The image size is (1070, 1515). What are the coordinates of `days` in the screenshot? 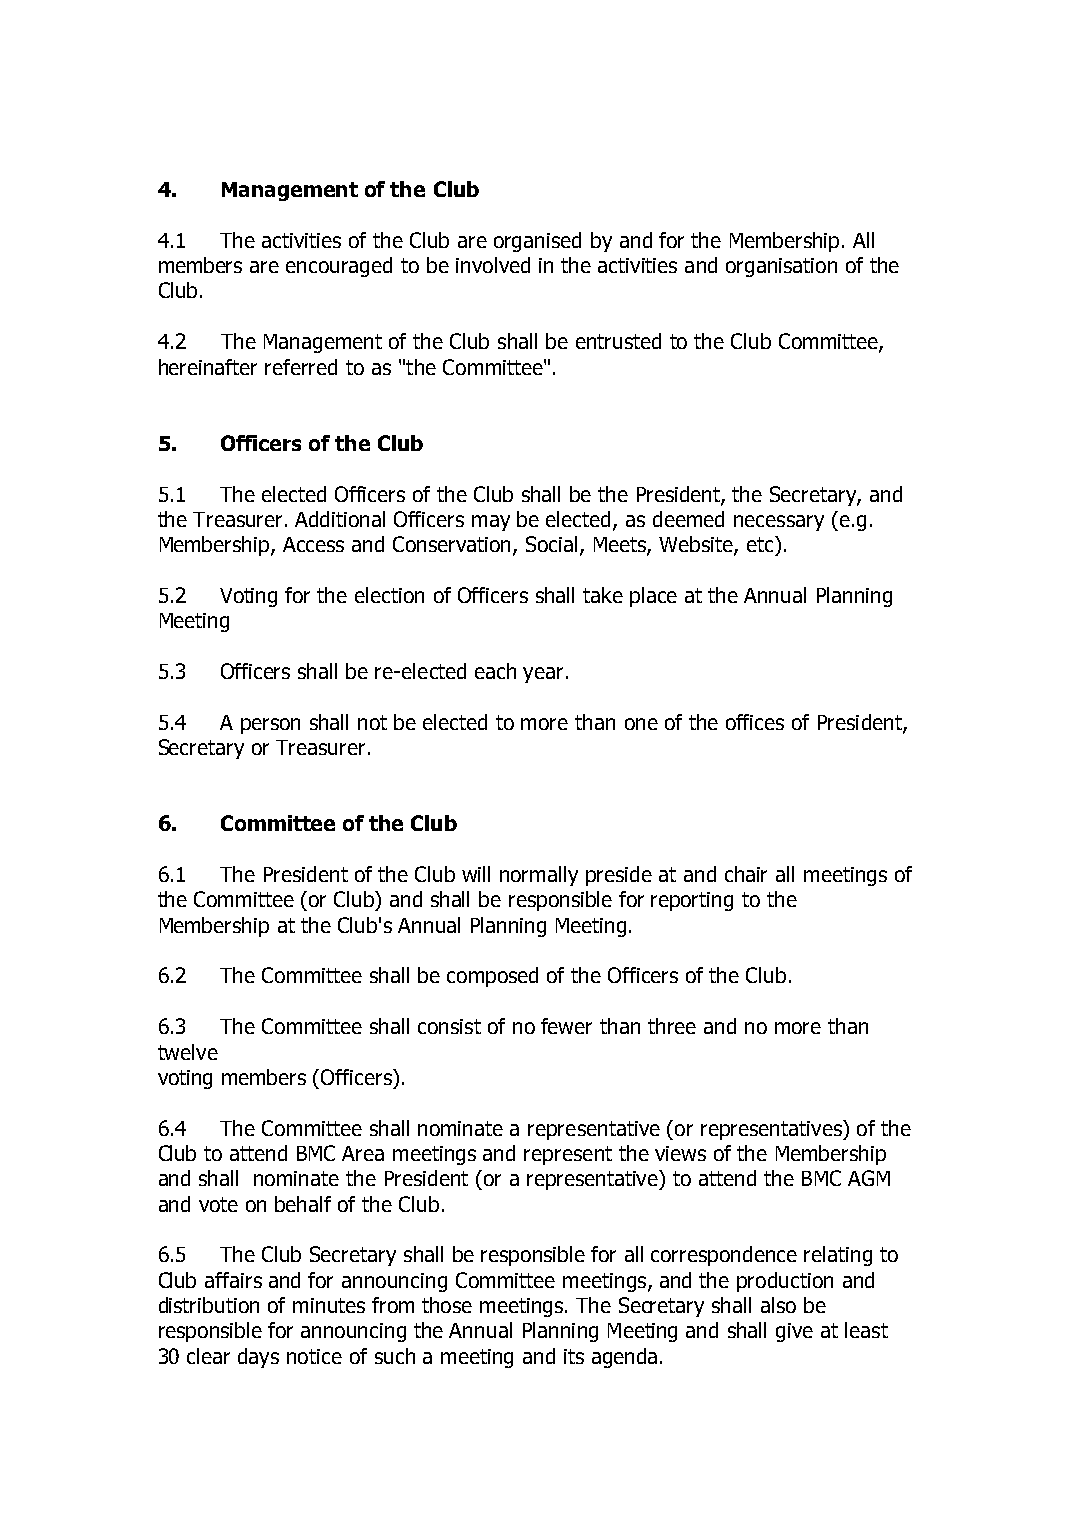 It's located at (258, 1358).
